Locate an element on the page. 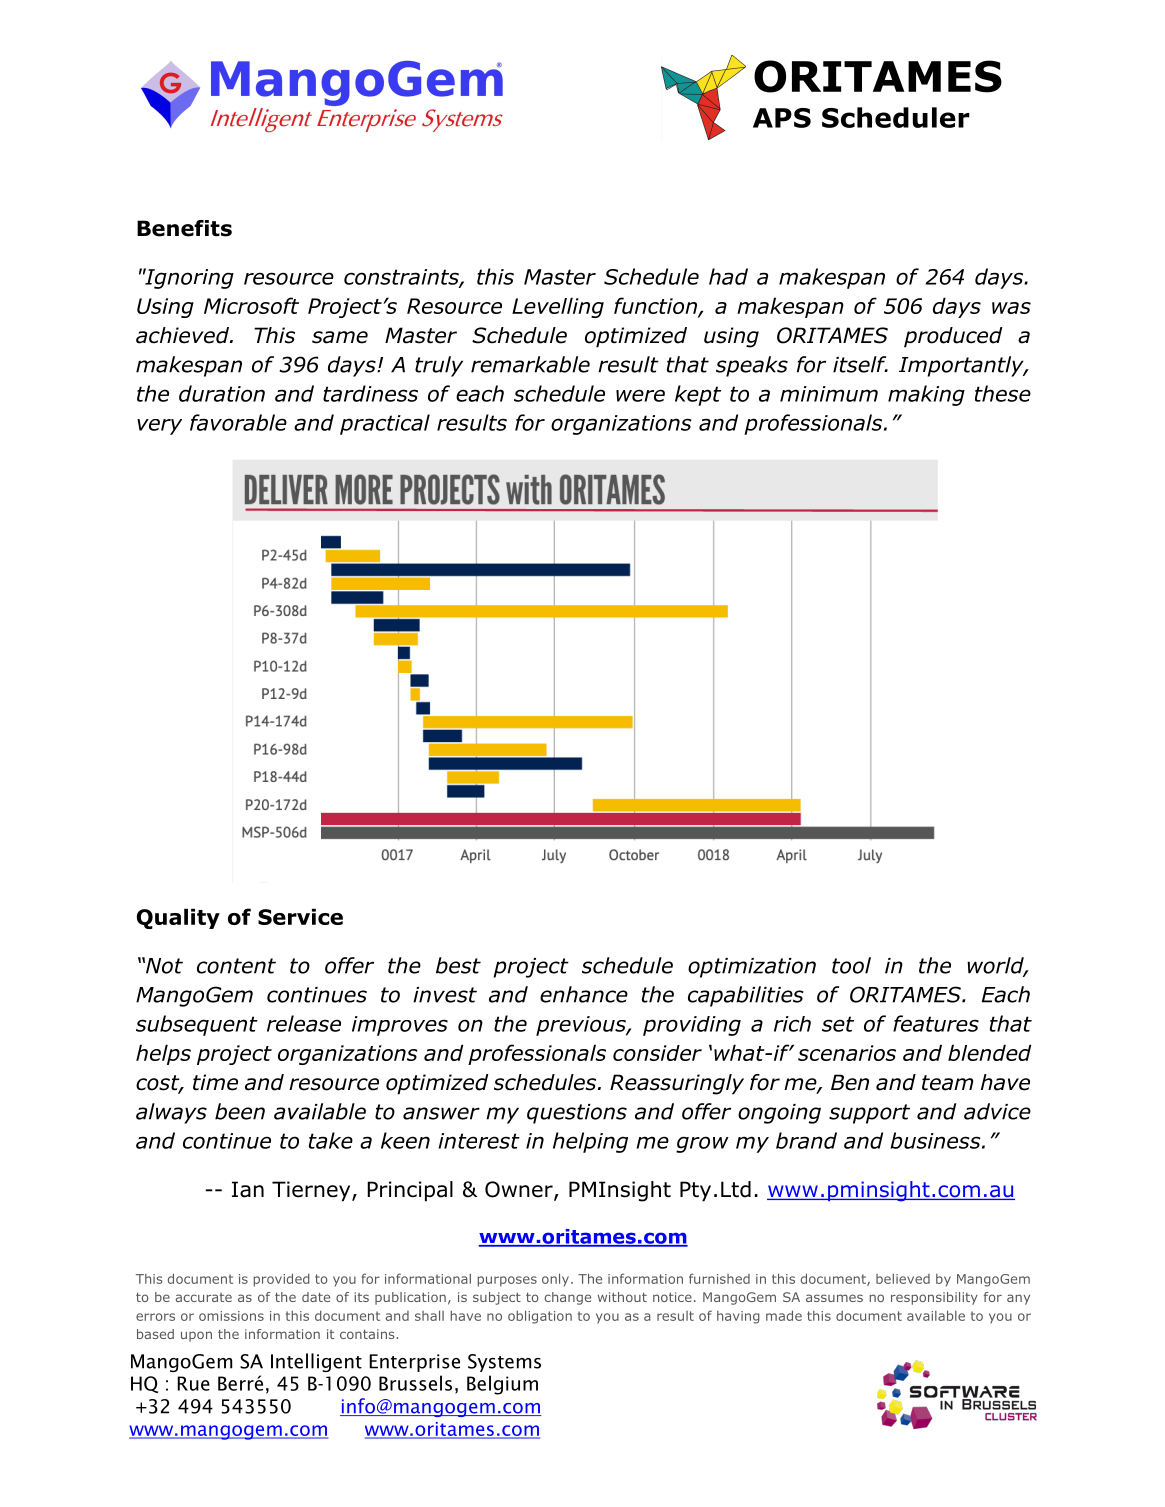 The height and width of the page is (1507, 1165). omissions is located at coordinates (231, 1316).
